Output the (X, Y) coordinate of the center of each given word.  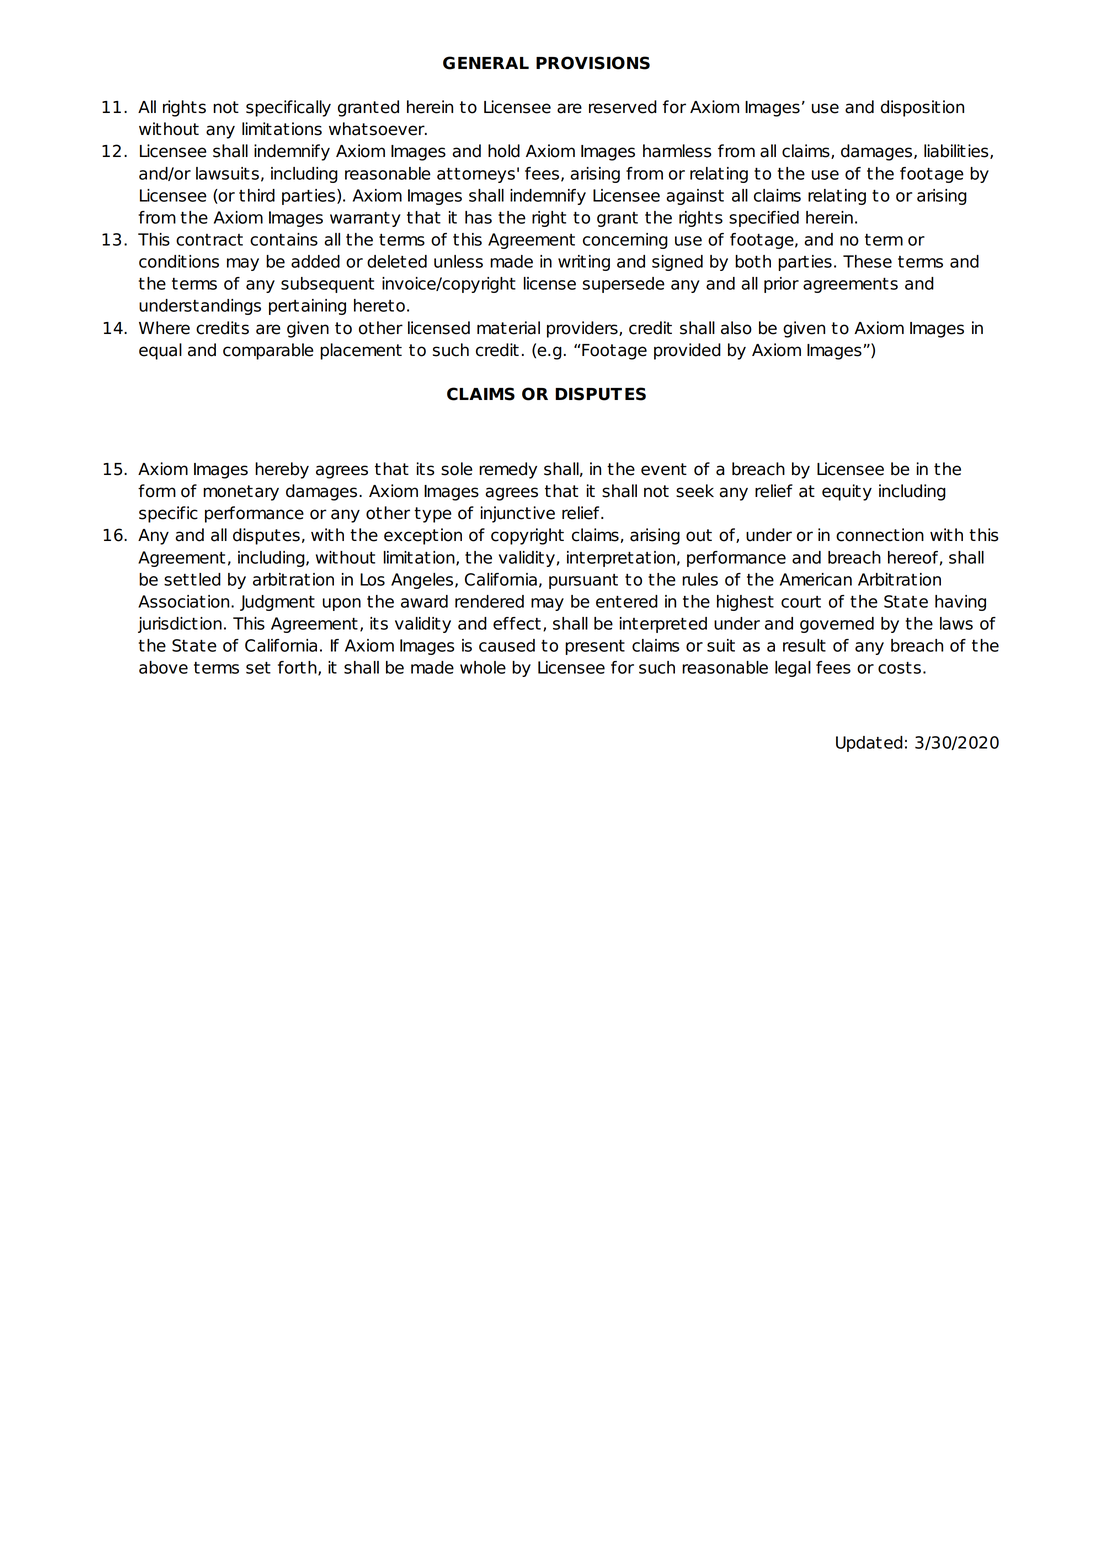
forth (298, 668)
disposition (922, 108)
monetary (241, 493)
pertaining (307, 307)
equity (847, 492)
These (867, 261)
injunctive (518, 514)
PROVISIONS (593, 63)
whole (483, 667)
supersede (624, 285)
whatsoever (378, 129)
